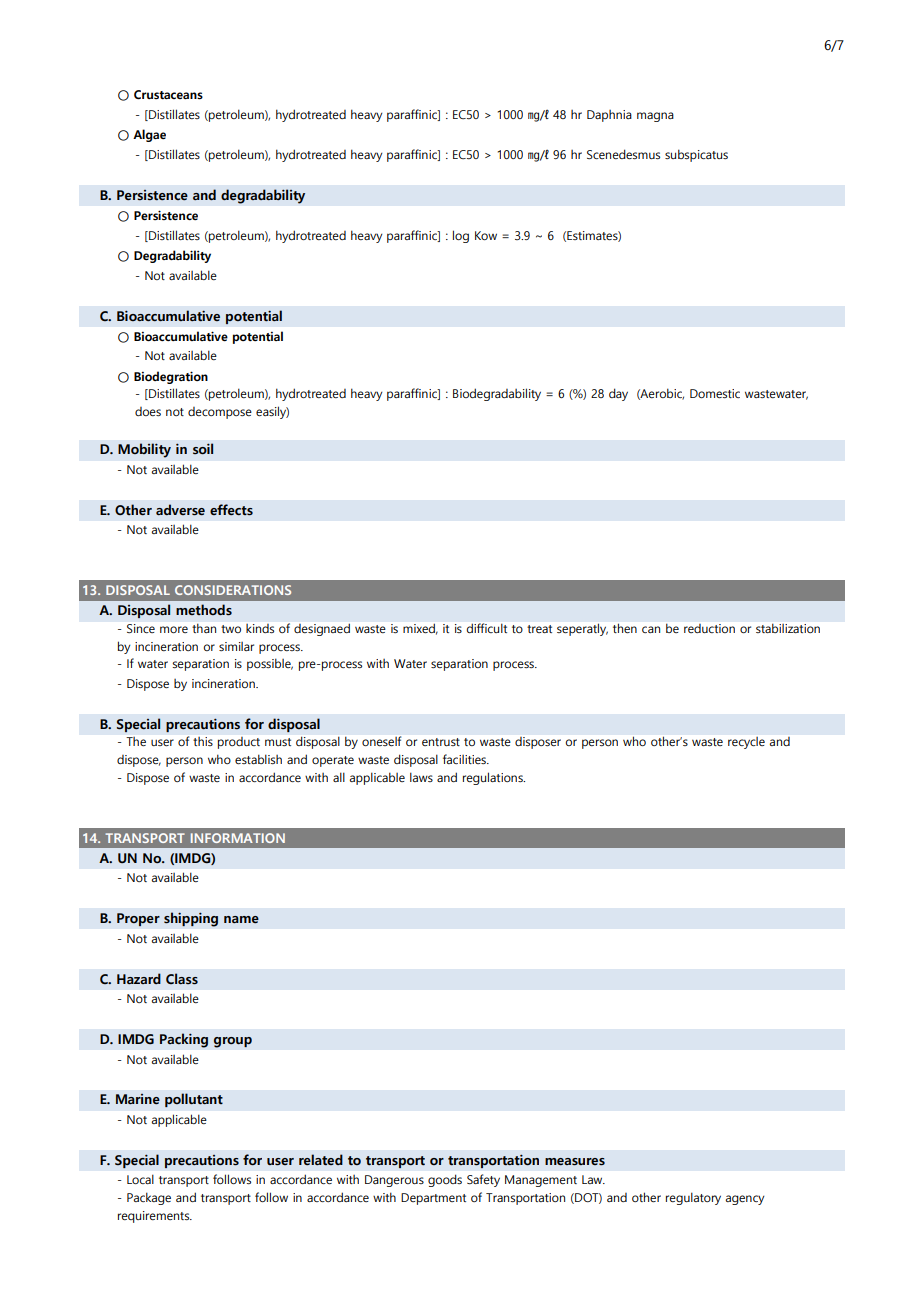 The image size is (924, 1308). What do you see at coordinates (445, 1180) in the image?
I see `goods` at bounding box center [445, 1180].
